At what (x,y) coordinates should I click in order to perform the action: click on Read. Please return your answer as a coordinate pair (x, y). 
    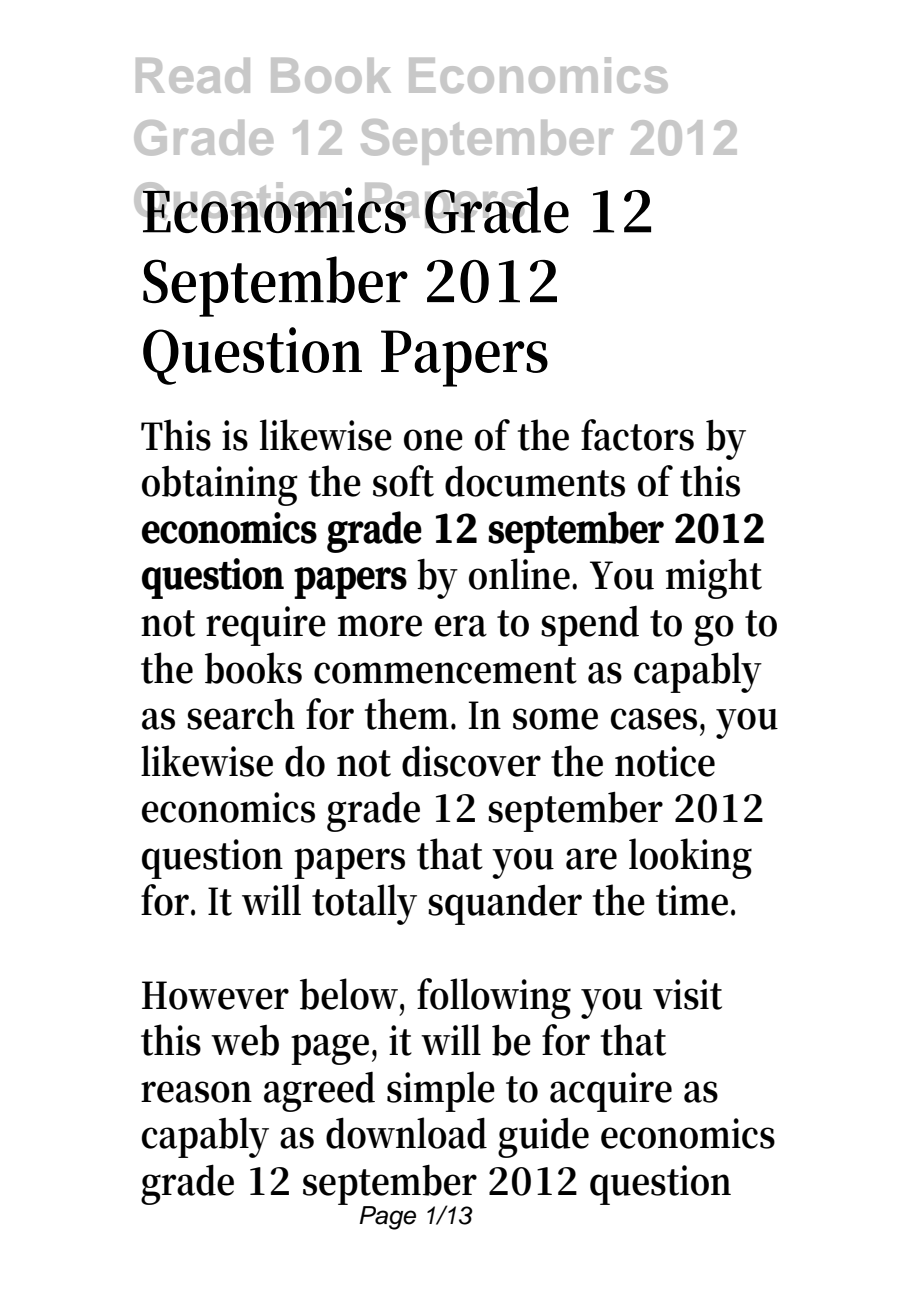
    Looking at the image, I should click on (193, 75).
